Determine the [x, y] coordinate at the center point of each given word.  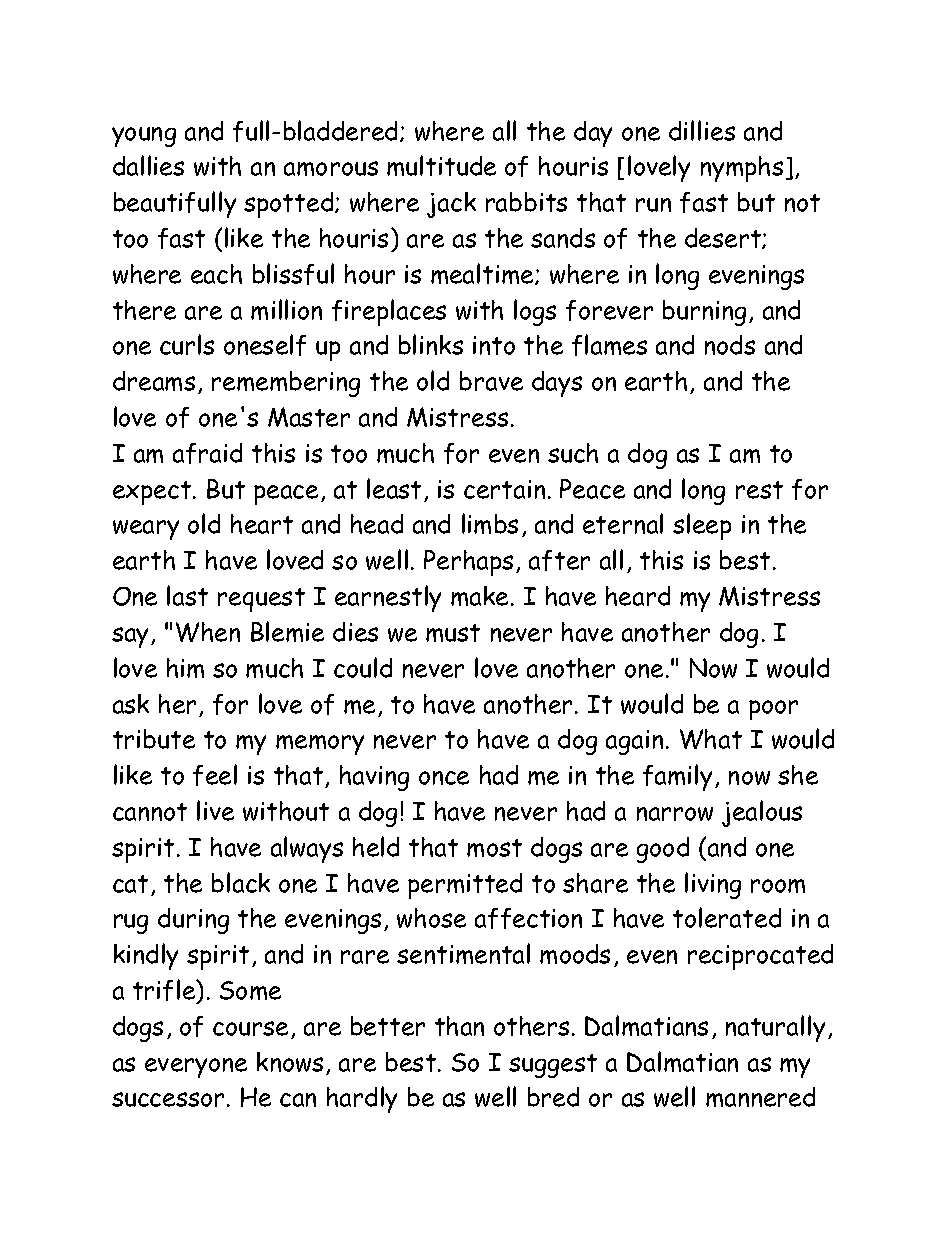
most [494, 848]
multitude [441, 165]
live [215, 810]
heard [638, 596]
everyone [196, 1068]
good [663, 850]
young [144, 137]
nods [730, 345]
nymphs [742, 169]
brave [491, 381]
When [208, 632]
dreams [154, 381]
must [453, 633]
